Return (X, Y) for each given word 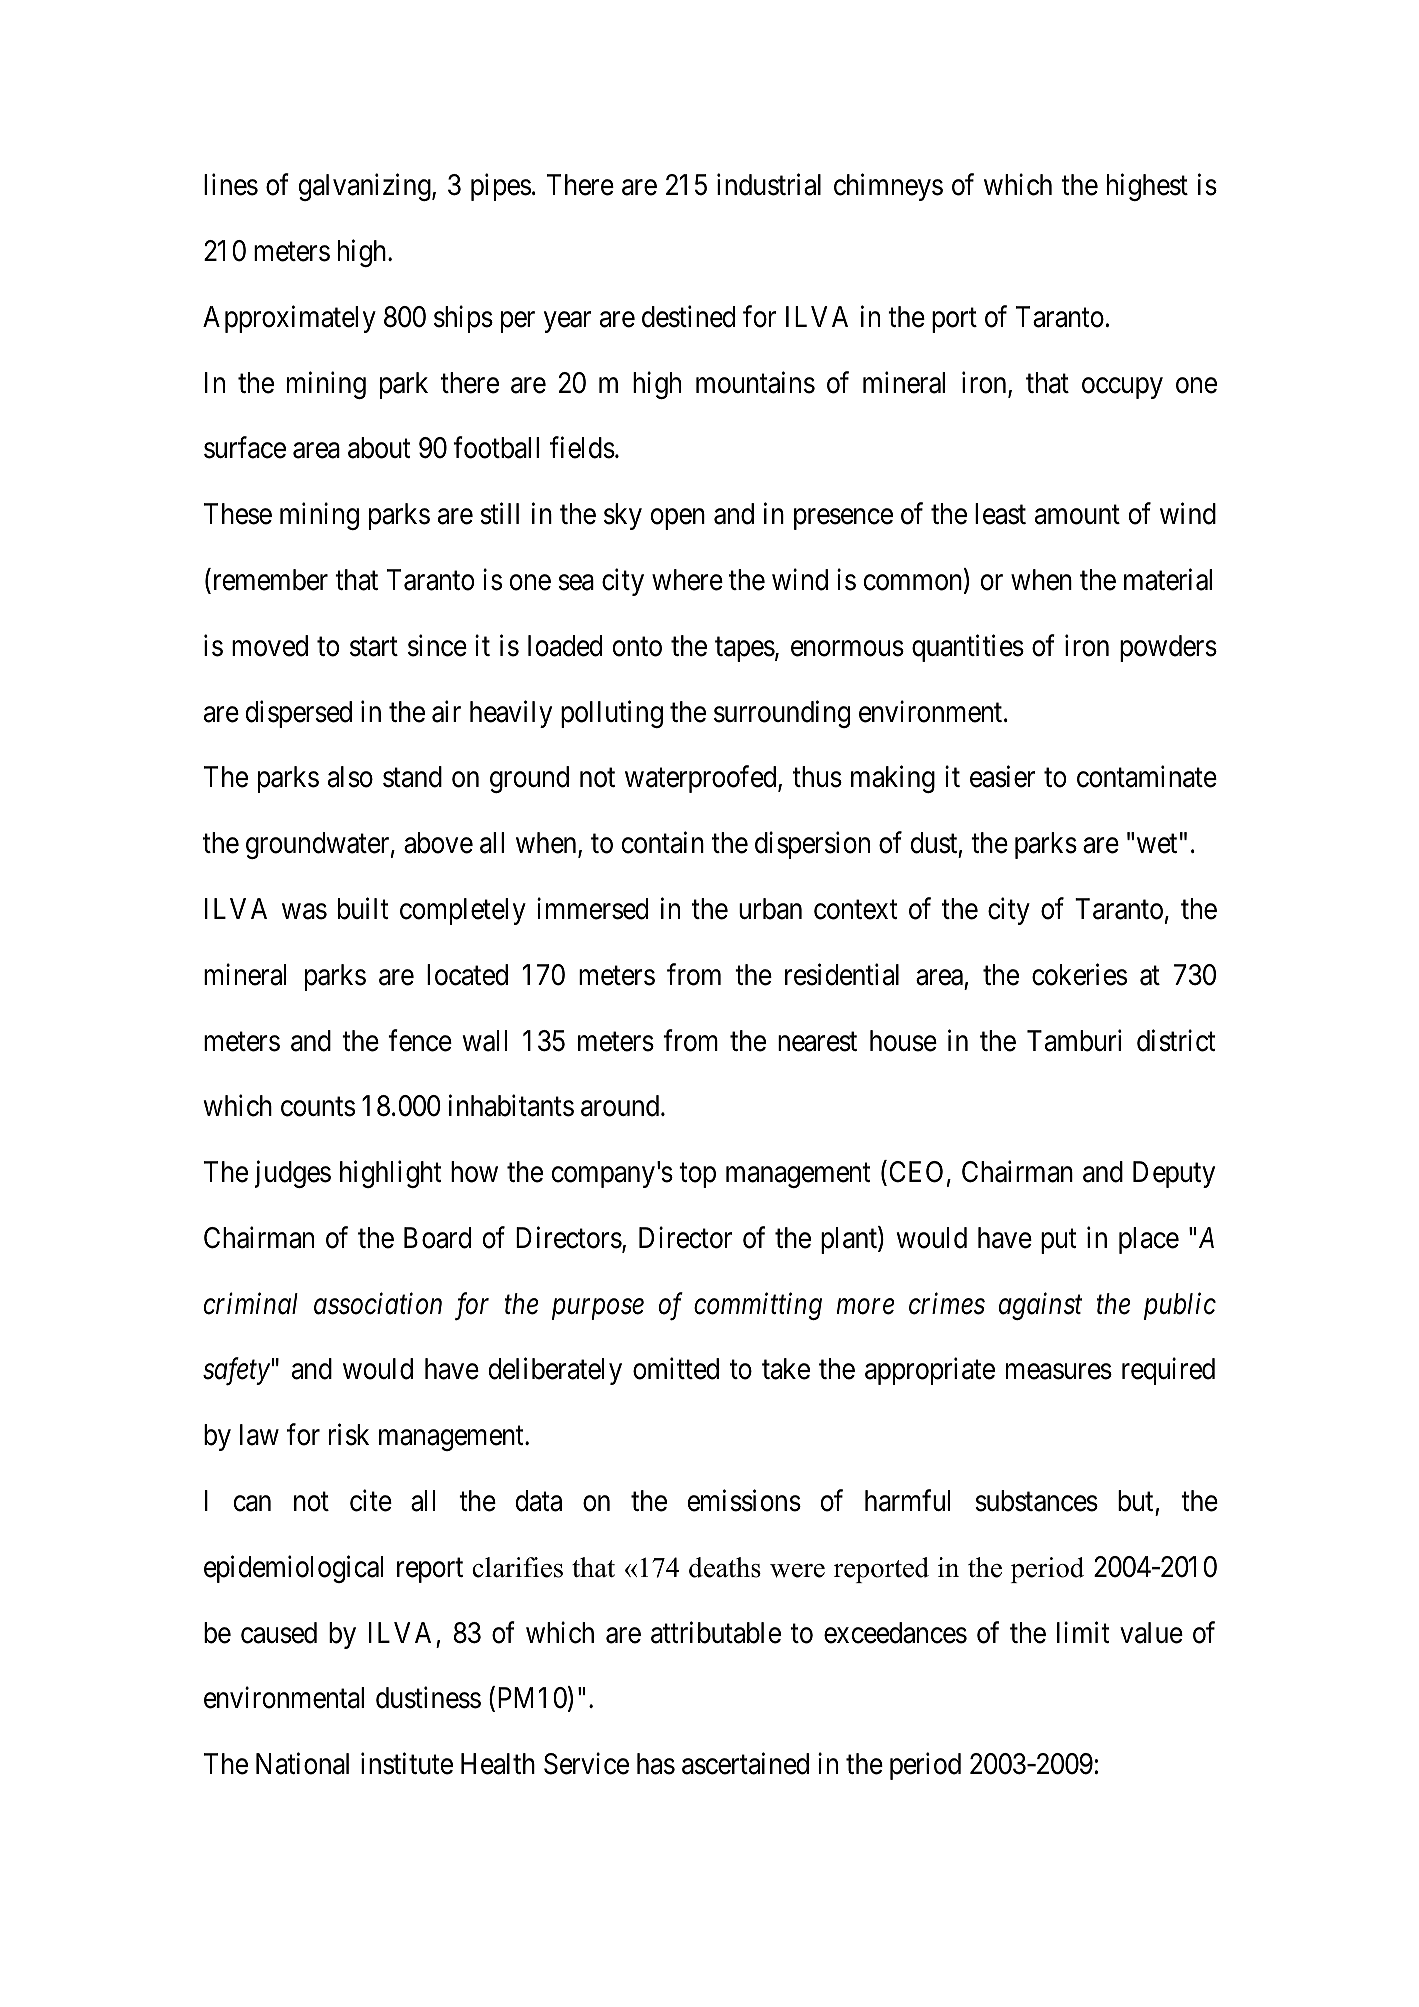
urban (770, 909)
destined (688, 316)
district (1176, 1040)
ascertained (745, 1764)
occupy (1122, 388)
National (302, 1764)
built (363, 909)
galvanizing (366, 187)
